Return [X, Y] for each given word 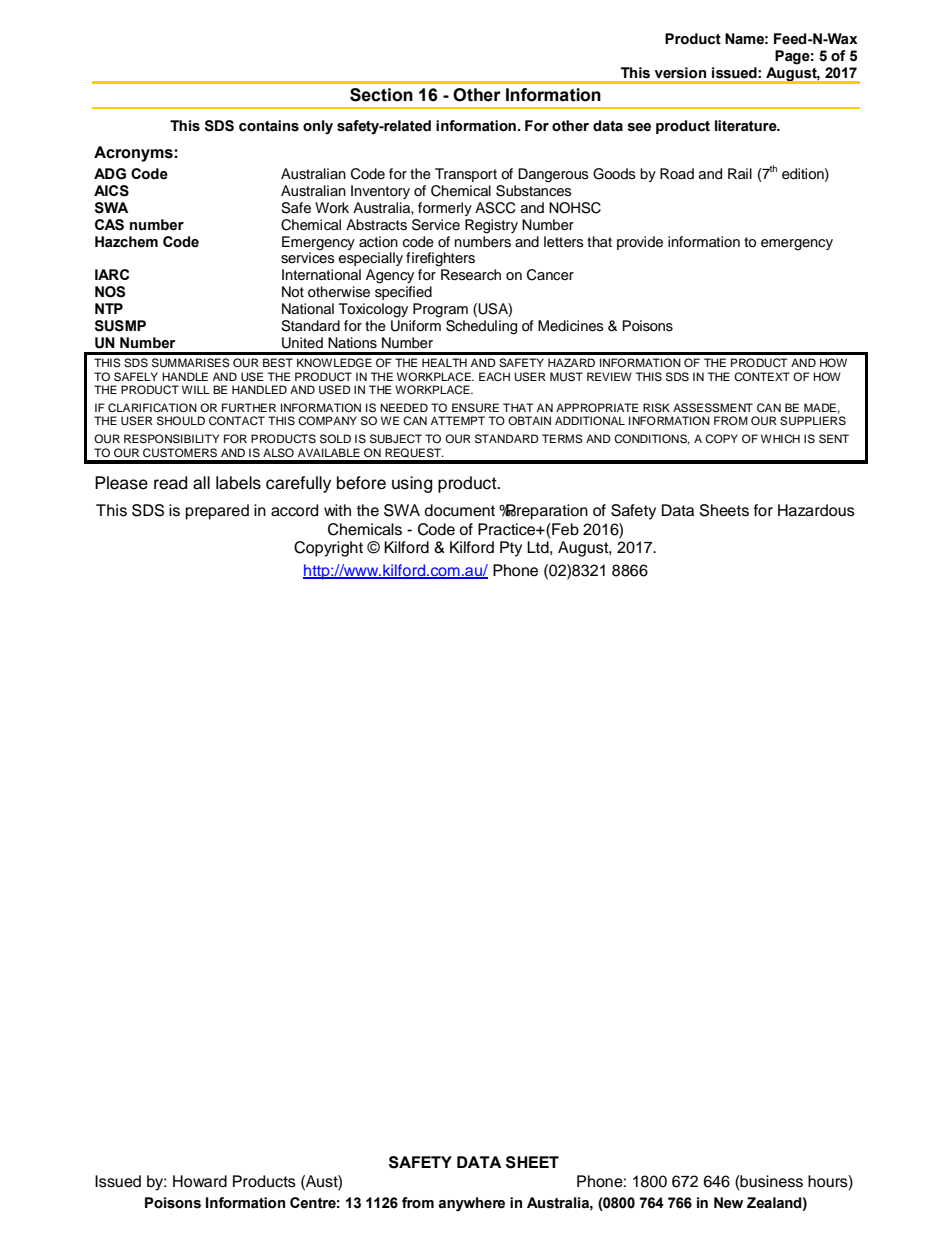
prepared [217, 512]
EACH [494, 376]
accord [294, 510]
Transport [466, 175]
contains [269, 126]
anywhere [471, 1204]
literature [747, 126]
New [728, 1203]
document [459, 510]
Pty [511, 549]
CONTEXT [762, 377]
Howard [200, 1181]
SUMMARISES [191, 363]
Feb [564, 529]
